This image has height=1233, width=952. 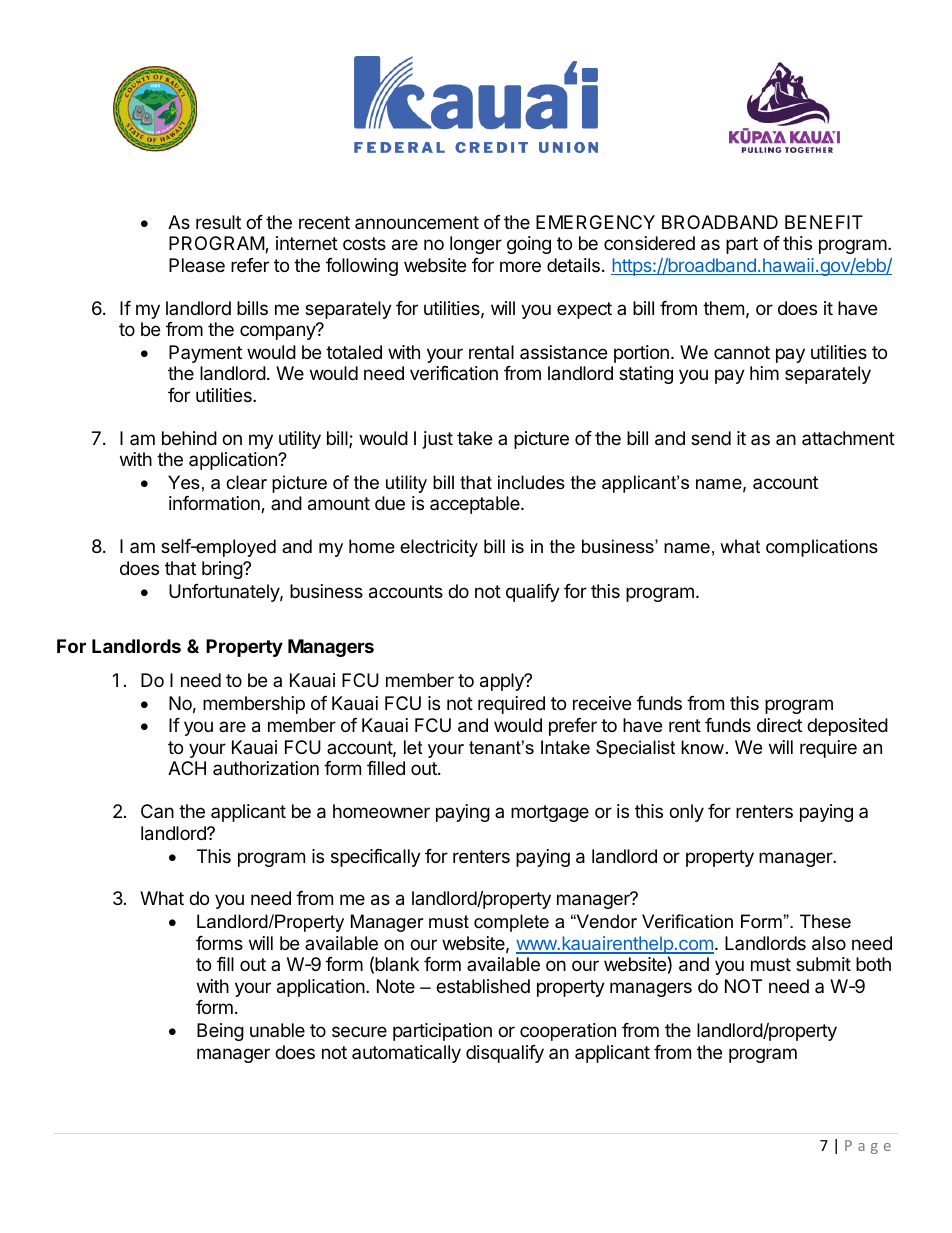 What do you see at coordinates (529, 245) in the image?
I see `going` at bounding box center [529, 245].
